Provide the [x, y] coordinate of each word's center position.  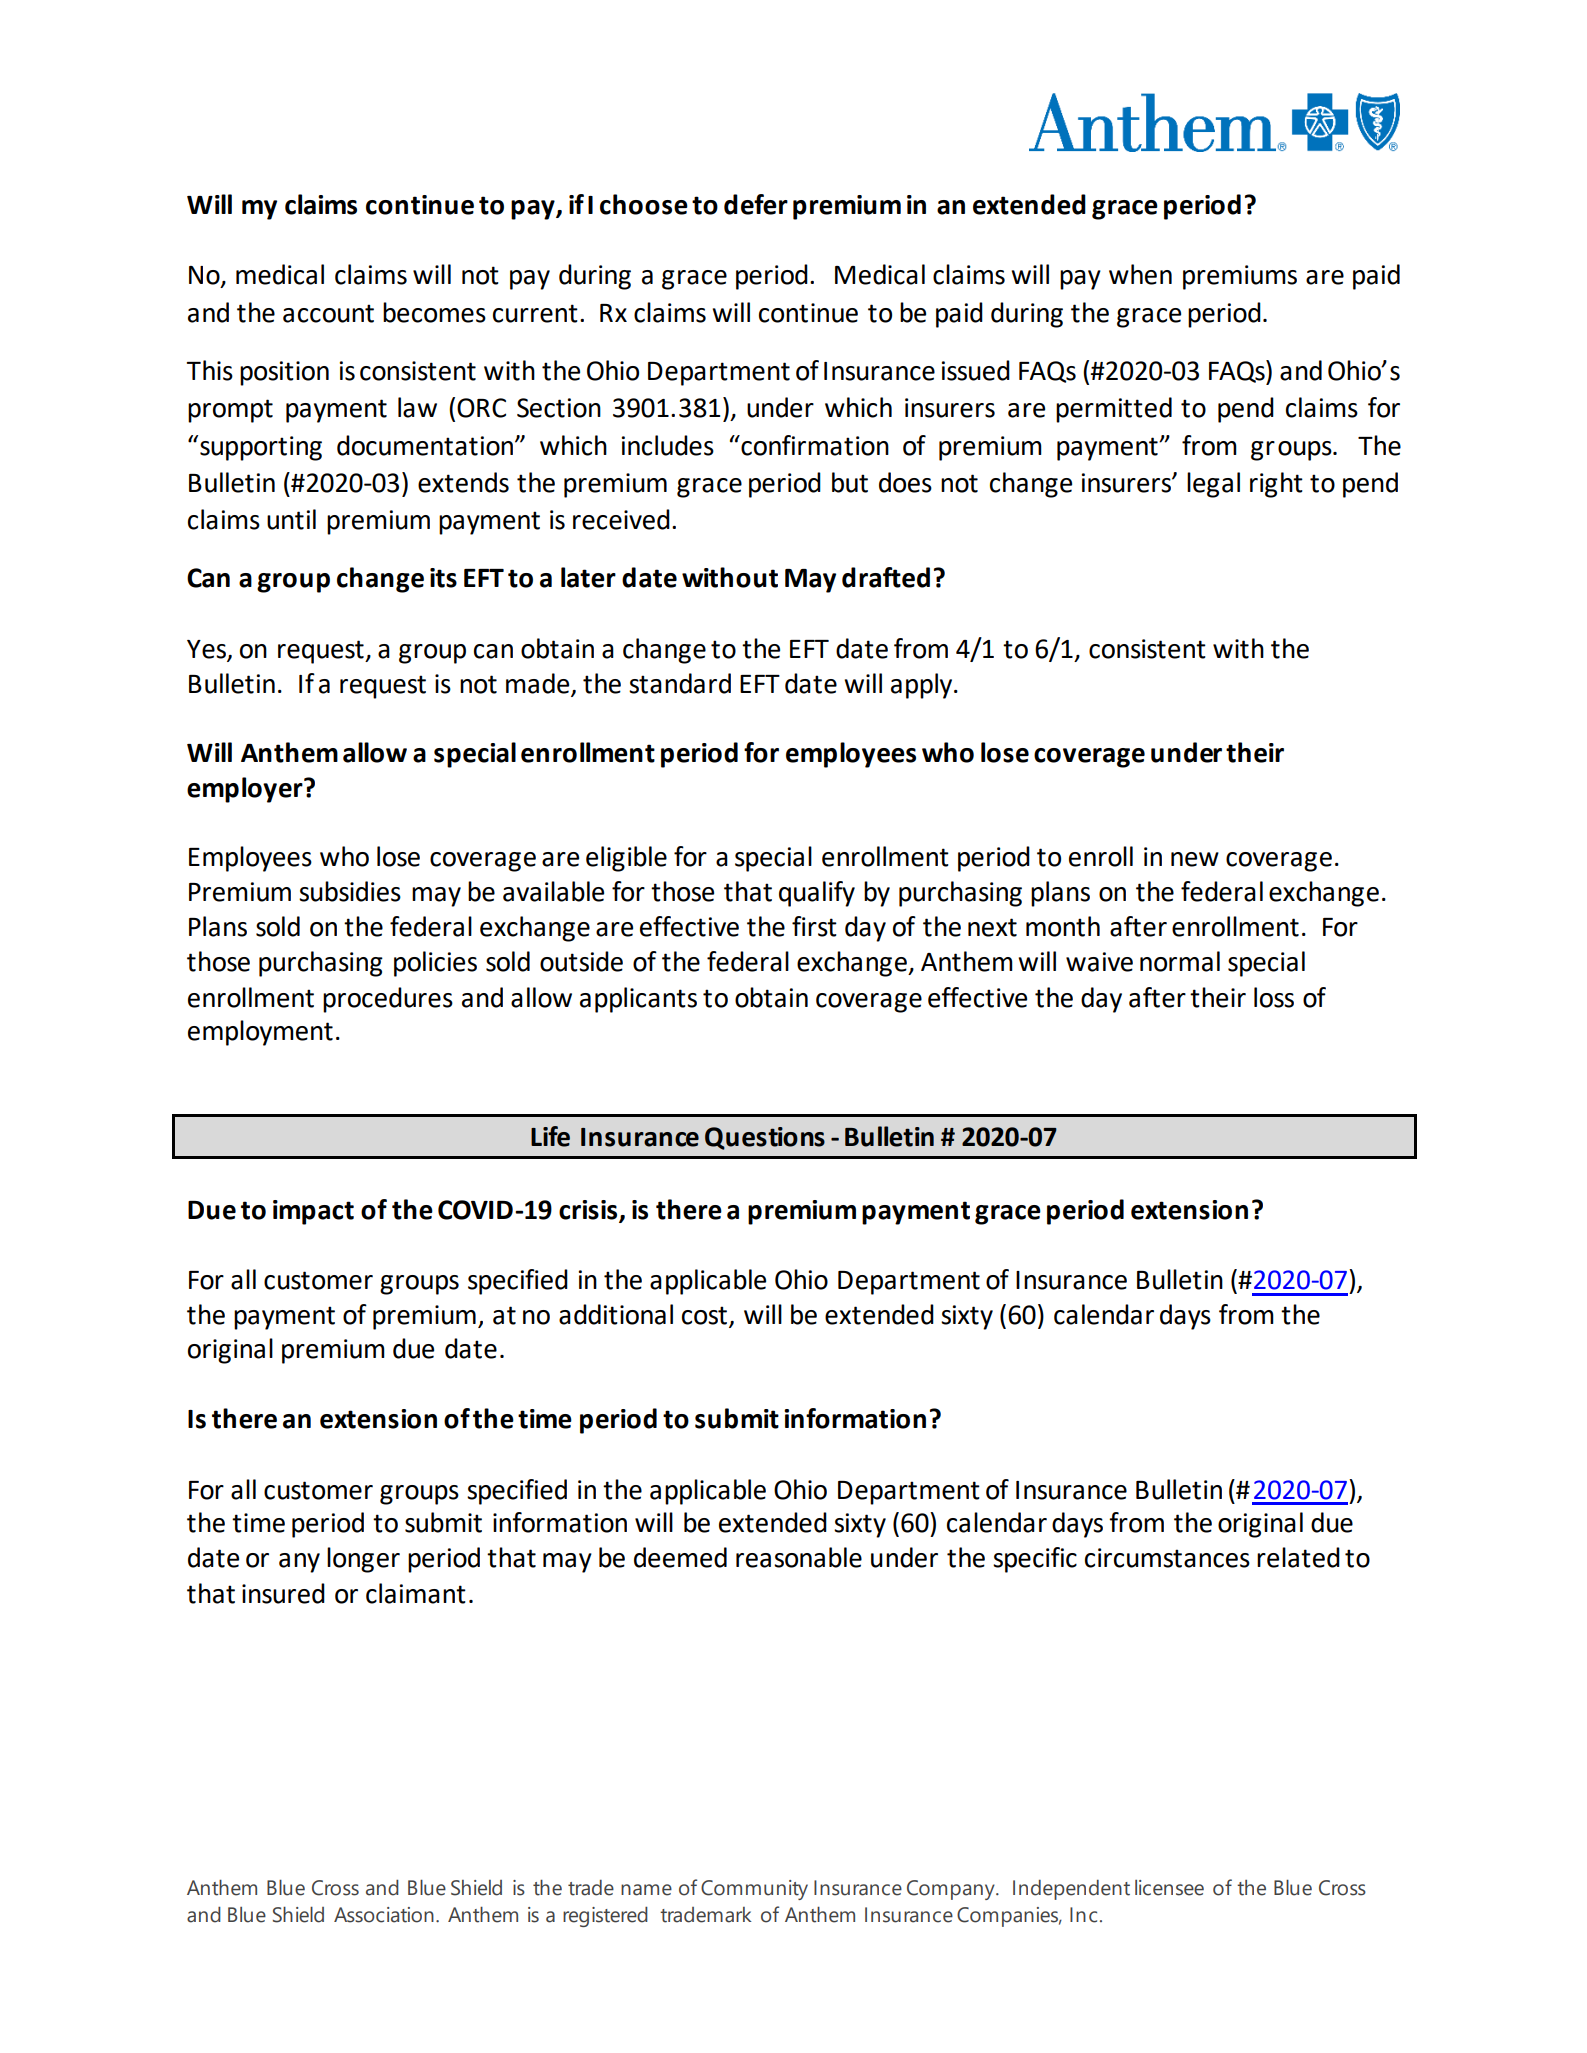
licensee [1169, 1888]
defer [756, 204]
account [328, 313]
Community [754, 1890]
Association [384, 1915]
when [1140, 274]
